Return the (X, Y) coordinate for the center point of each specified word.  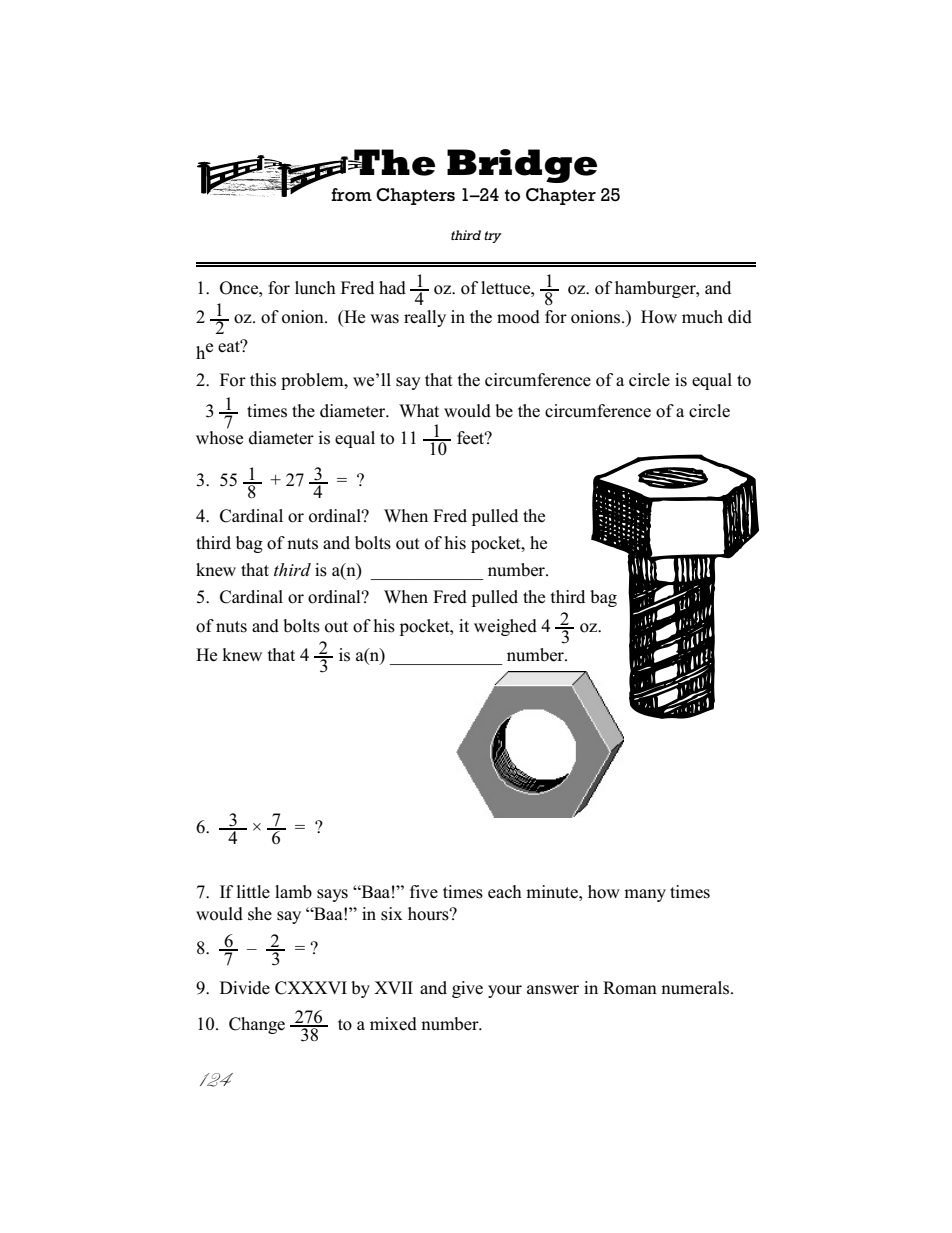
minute (553, 892)
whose (219, 436)
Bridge (522, 166)
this (263, 380)
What (419, 410)
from (351, 195)
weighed (505, 627)
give (467, 989)
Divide (245, 988)
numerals (696, 988)
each (505, 892)
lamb (293, 892)
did (740, 317)
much (702, 317)
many (645, 895)
